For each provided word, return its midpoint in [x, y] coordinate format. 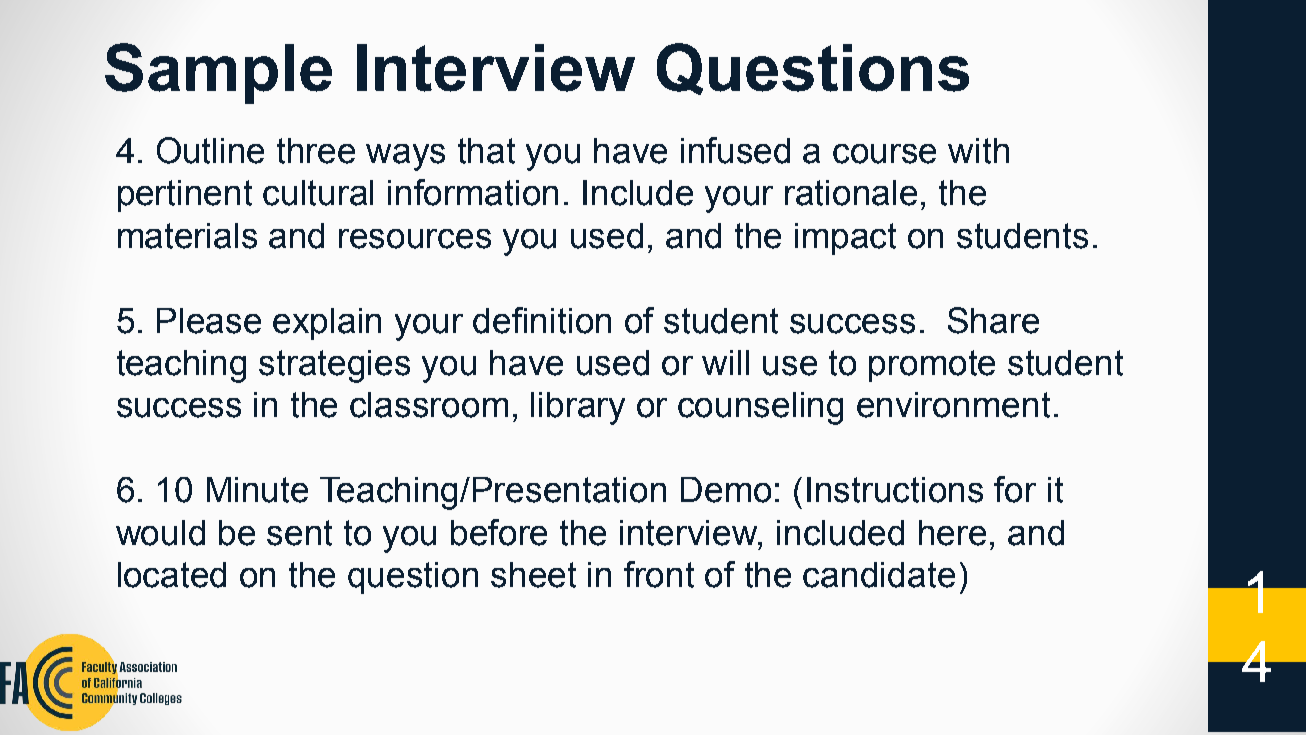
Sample [218, 73]
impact [845, 239]
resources [415, 239]
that [486, 151]
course [884, 154]
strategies [334, 366]
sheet [533, 575]
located [172, 575]
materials [187, 236]
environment [953, 405]
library [578, 408]
